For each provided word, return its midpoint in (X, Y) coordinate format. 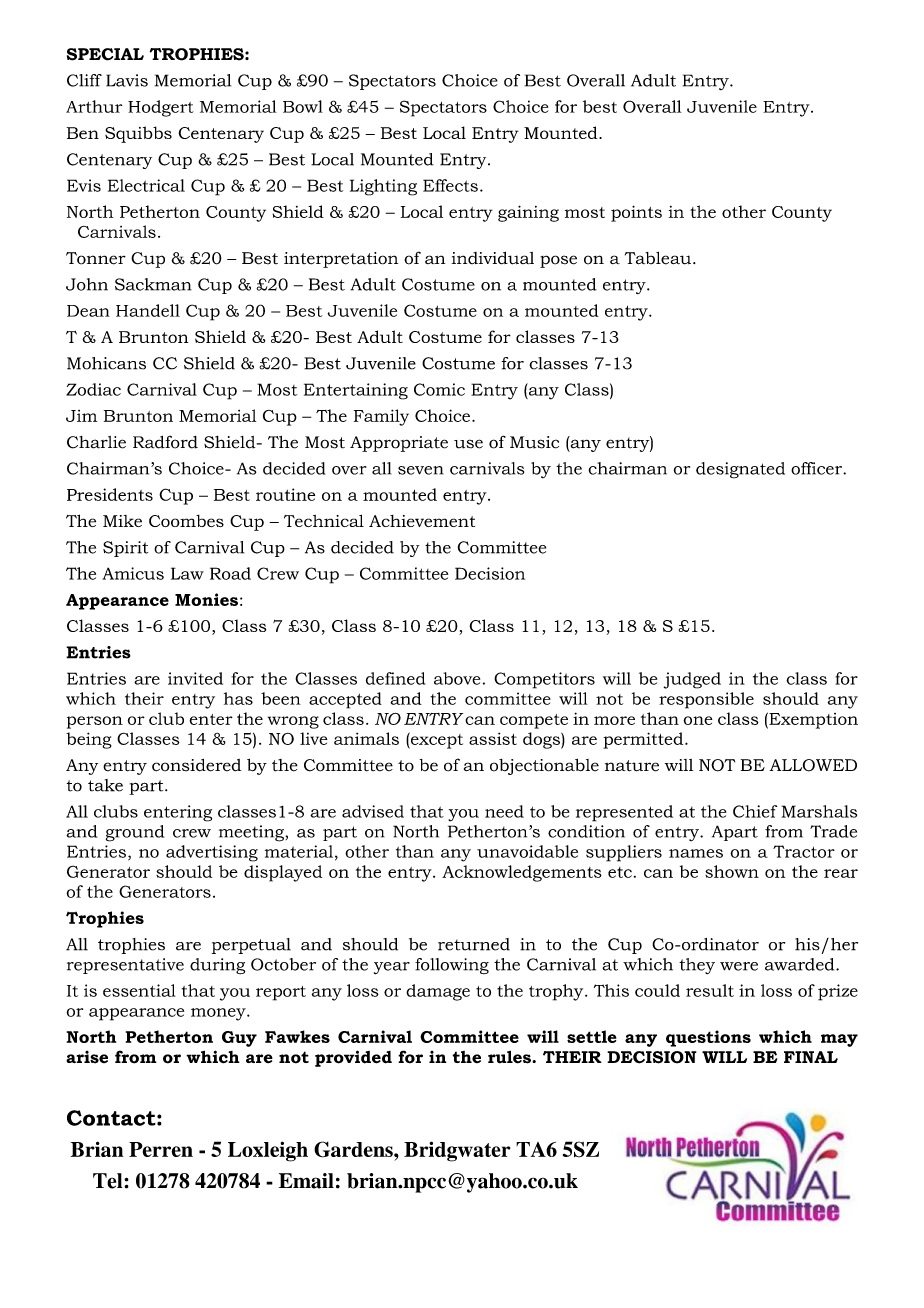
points (636, 213)
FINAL (811, 1057)
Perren (161, 1149)
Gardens (354, 1149)
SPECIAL (105, 54)
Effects (450, 185)
